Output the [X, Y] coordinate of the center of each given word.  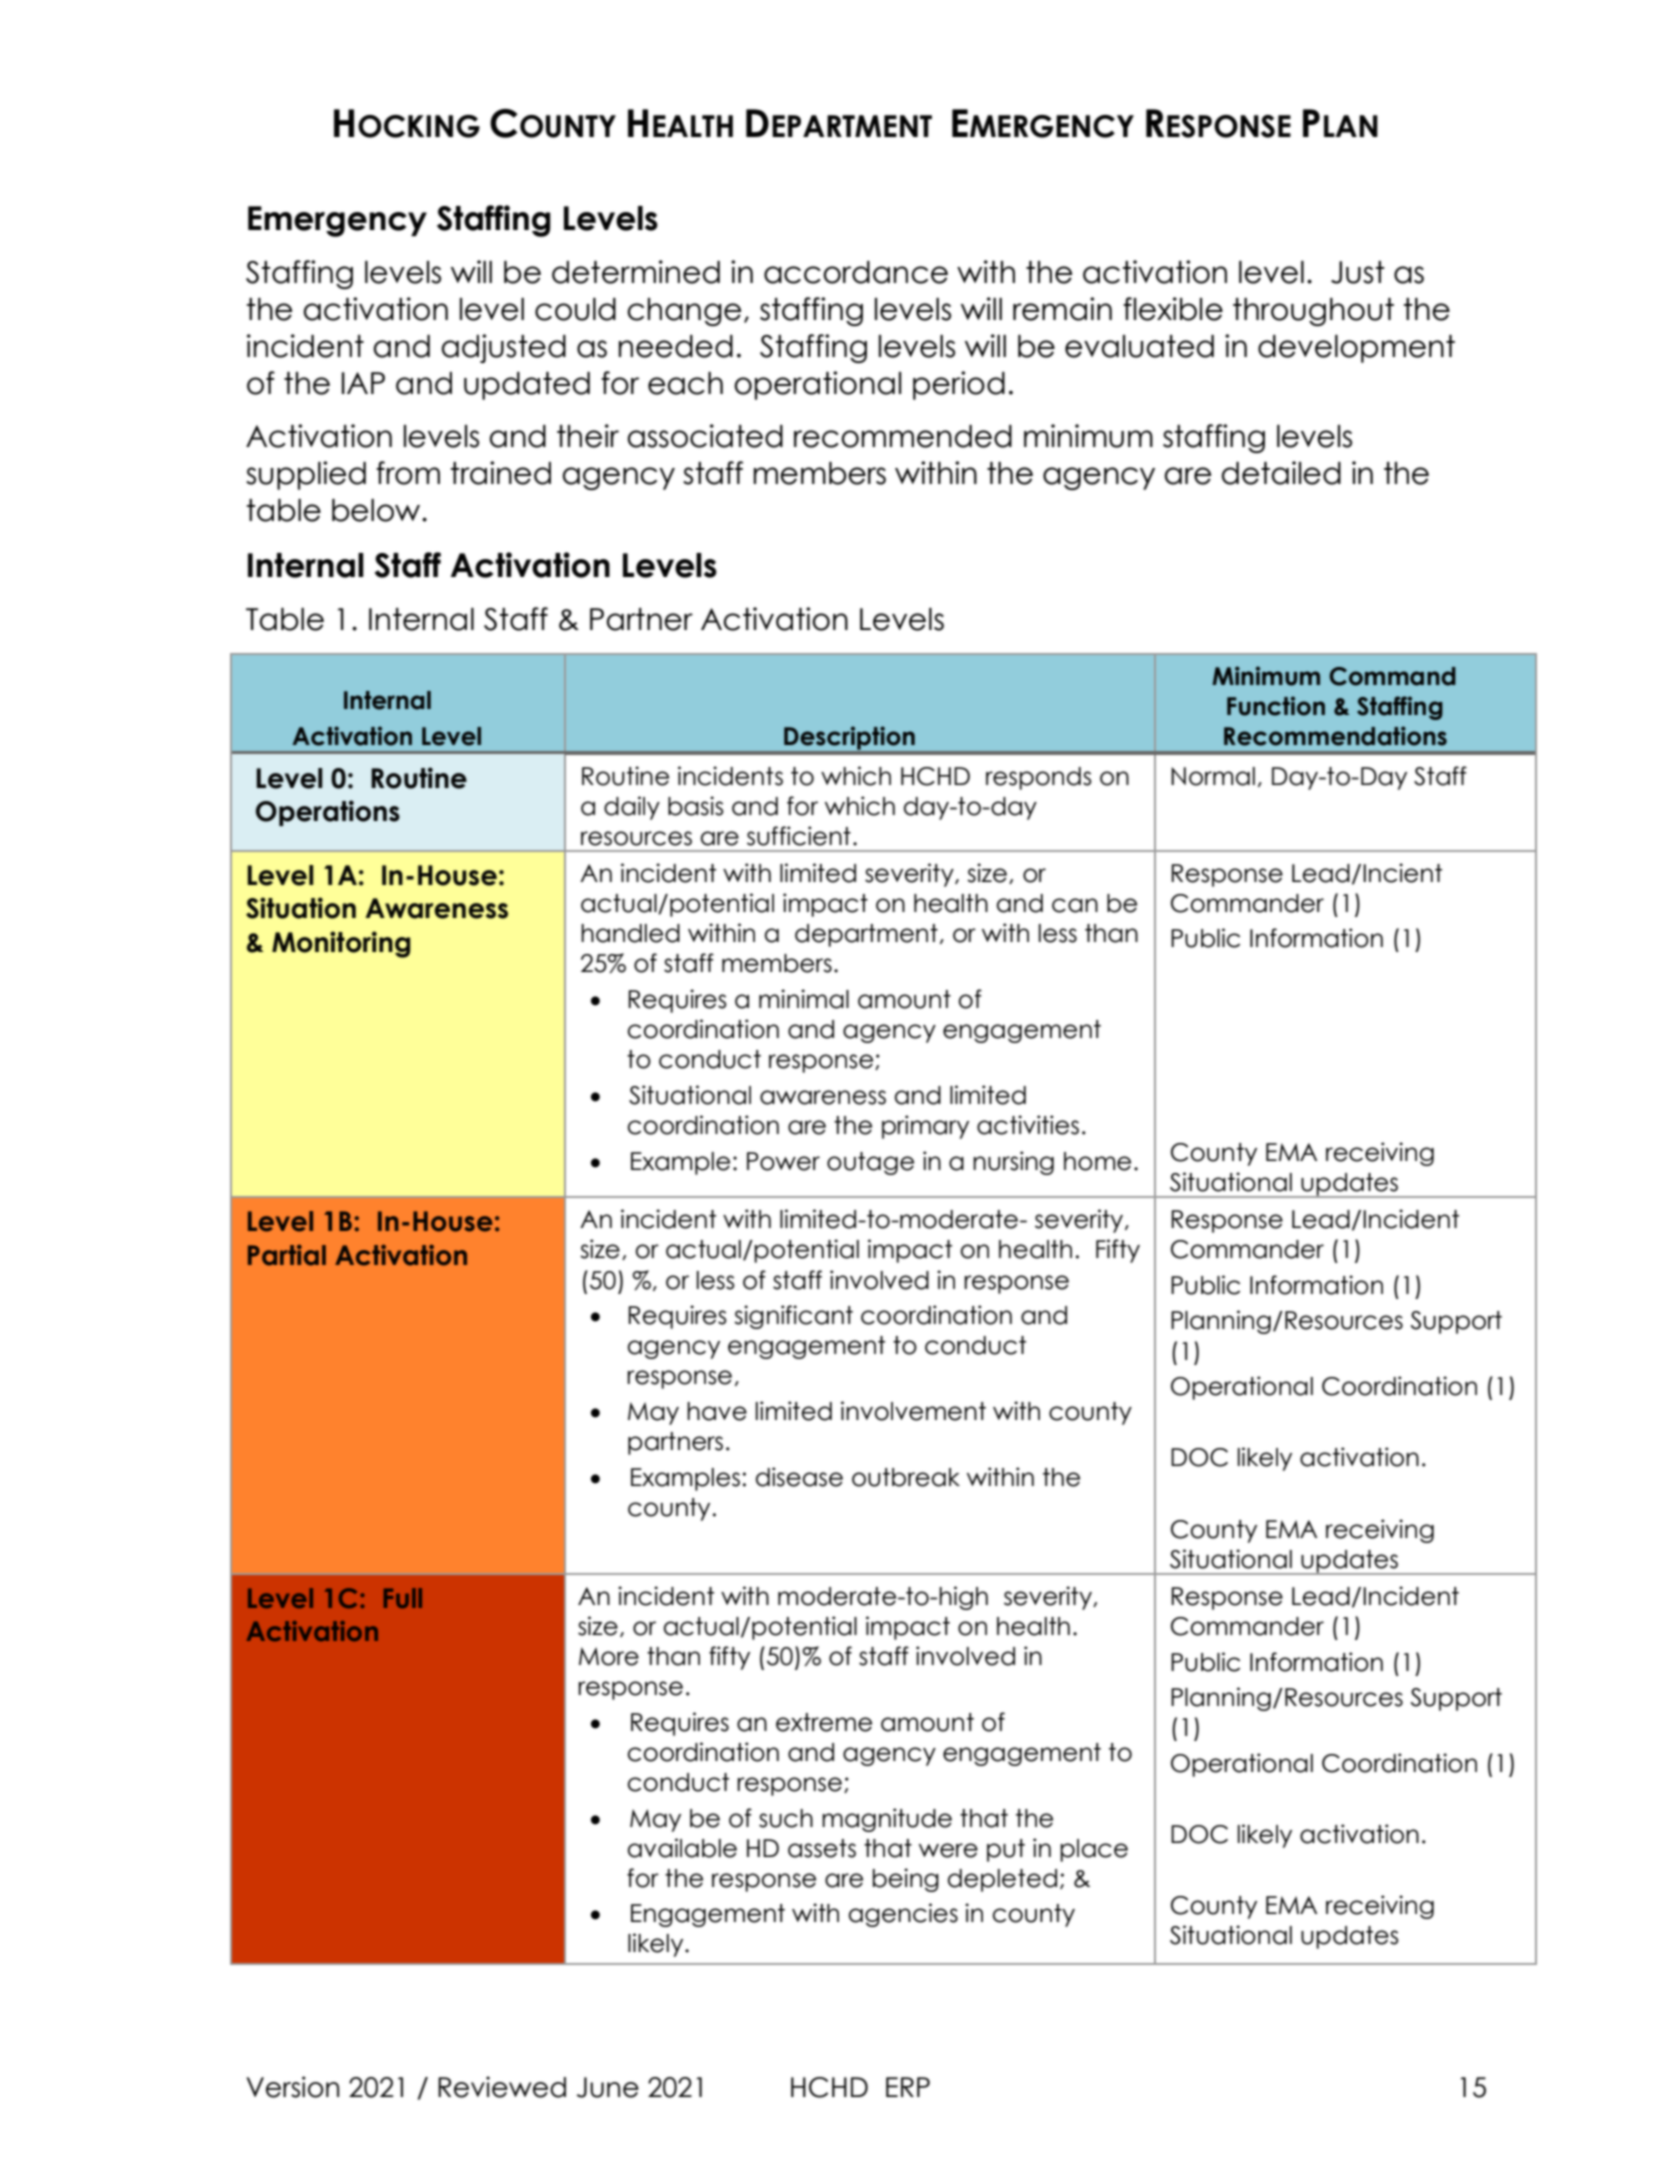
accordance [856, 272]
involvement [913, 1411]
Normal [1213, 776]
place [1094, 1850]
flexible [1173, 309]
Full [403, 1598]
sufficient [799, 836]
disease [799, 1477]
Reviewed [502, 2087]
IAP [363, 383]
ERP [908, 2087]
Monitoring [341, 944]
